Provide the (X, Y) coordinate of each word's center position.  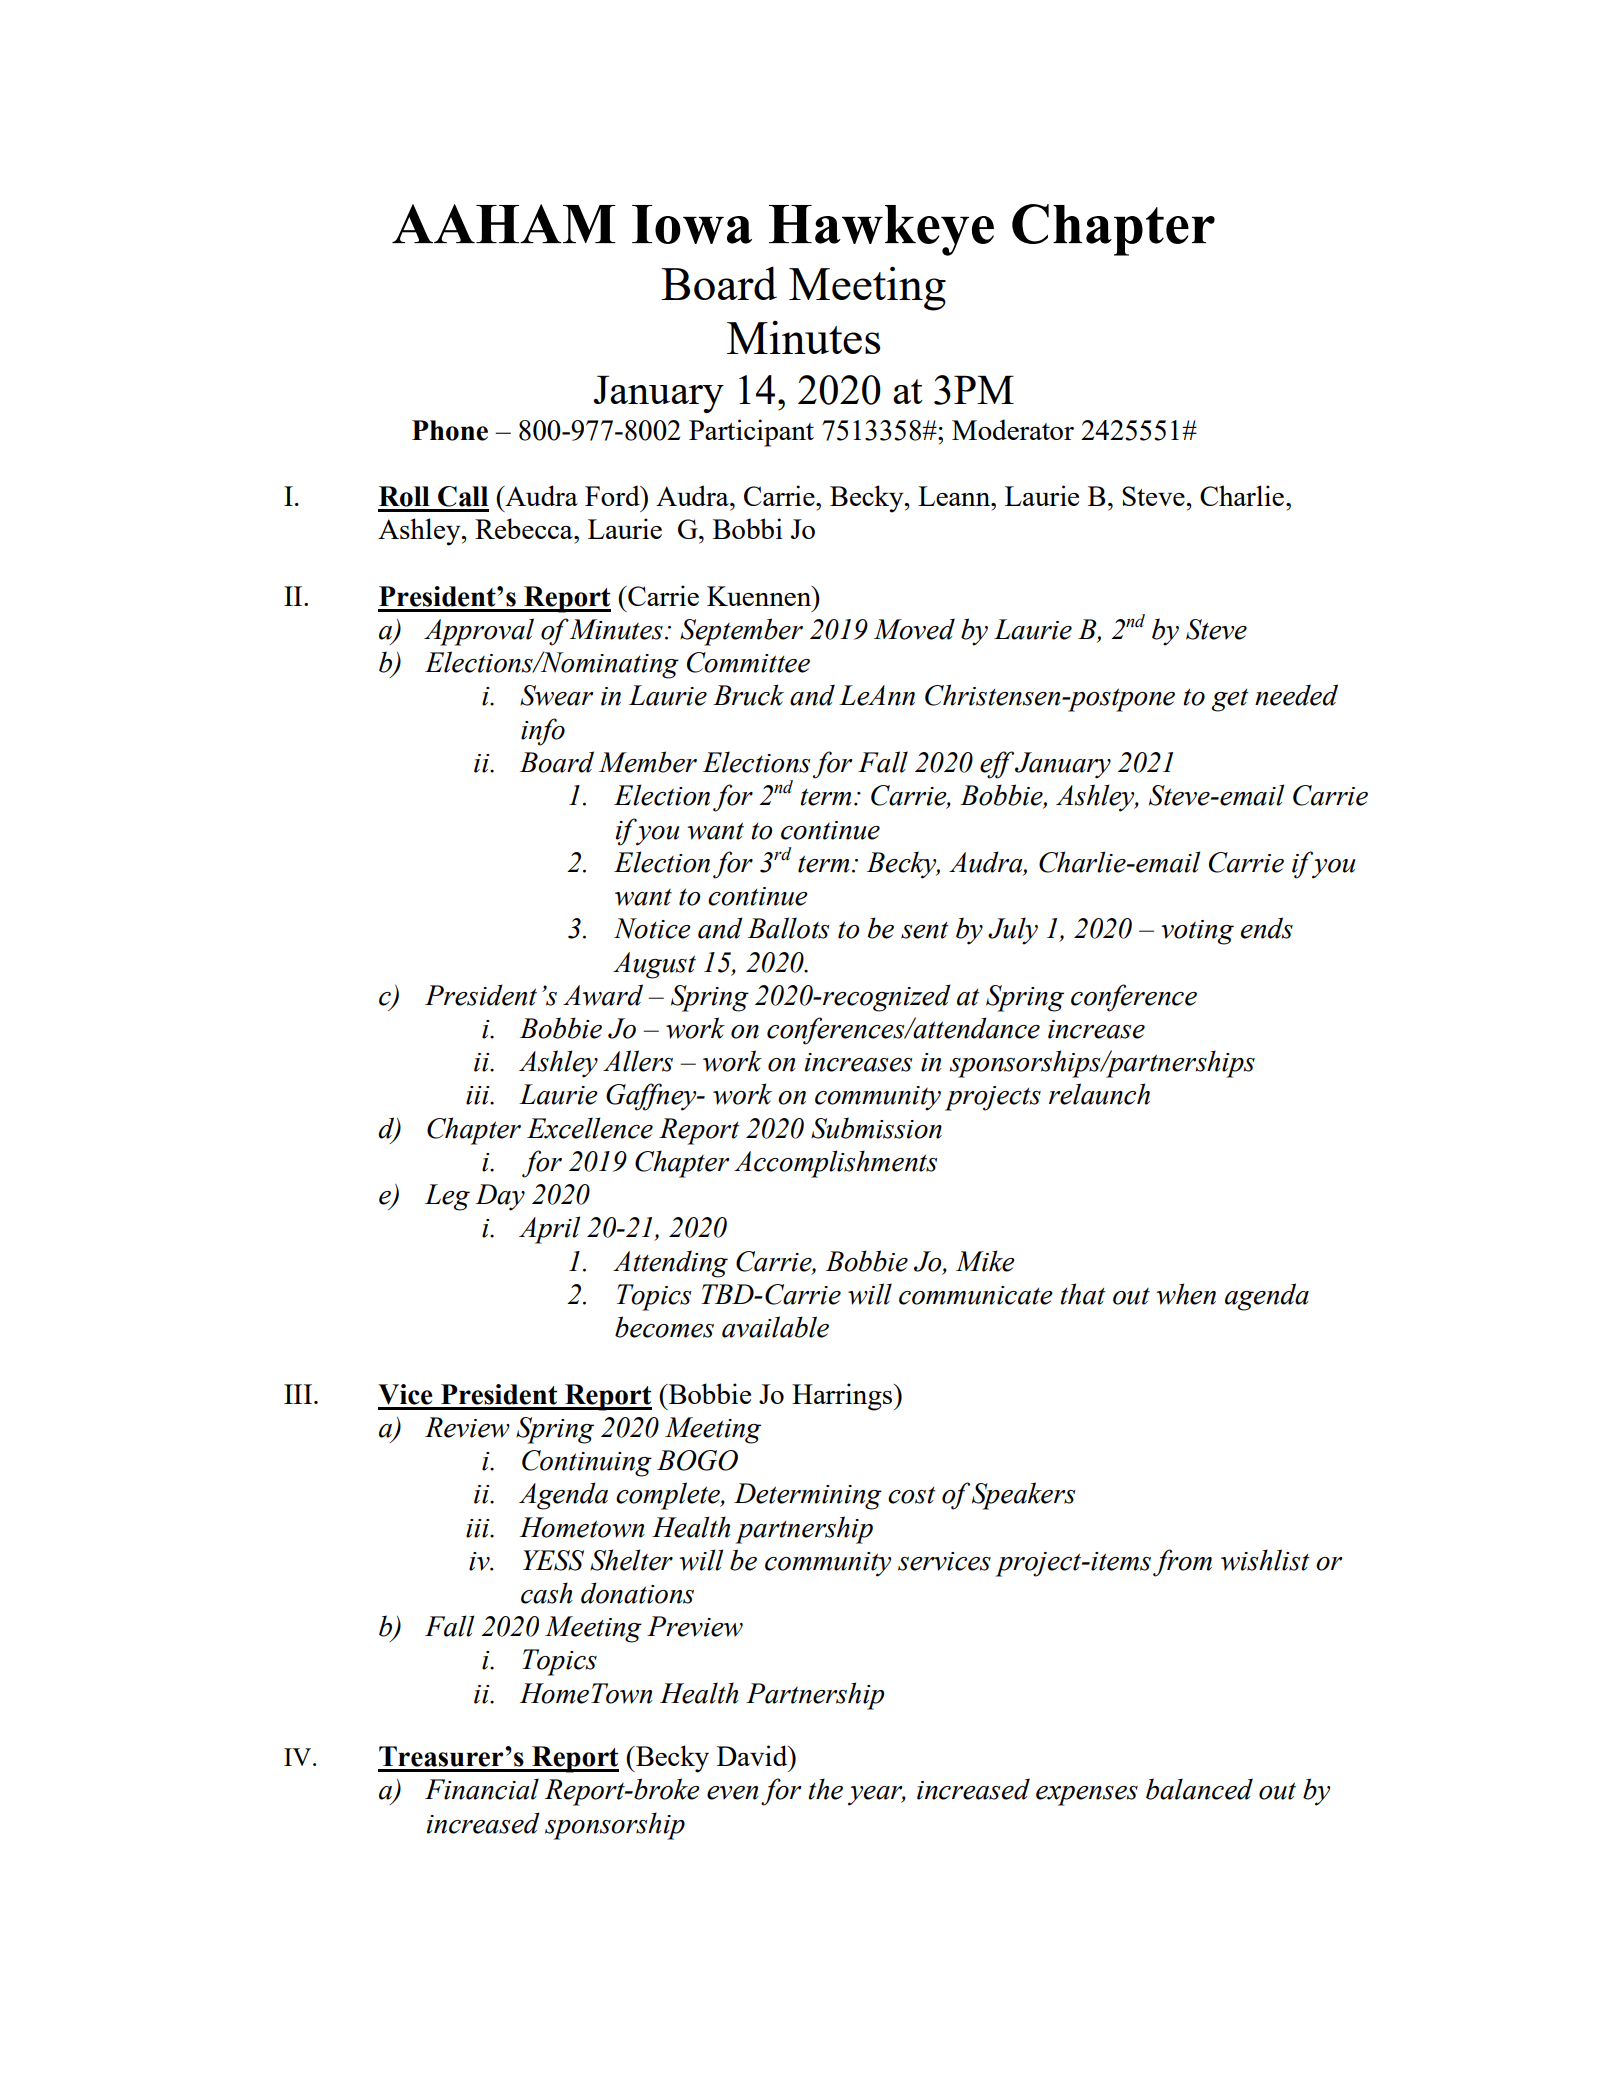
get (1230, 700)
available (775, 1327)
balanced (1199, 1789)
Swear (556, 695)
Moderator (1013, 429)
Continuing (587, 1463)
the (825, 1789)
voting (1197, 932)
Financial (482, 1789)
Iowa (692, 224)
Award (603, 995)
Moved (914, 629)
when (1186, 1294)
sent (925, 930)
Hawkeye (881, 230)
